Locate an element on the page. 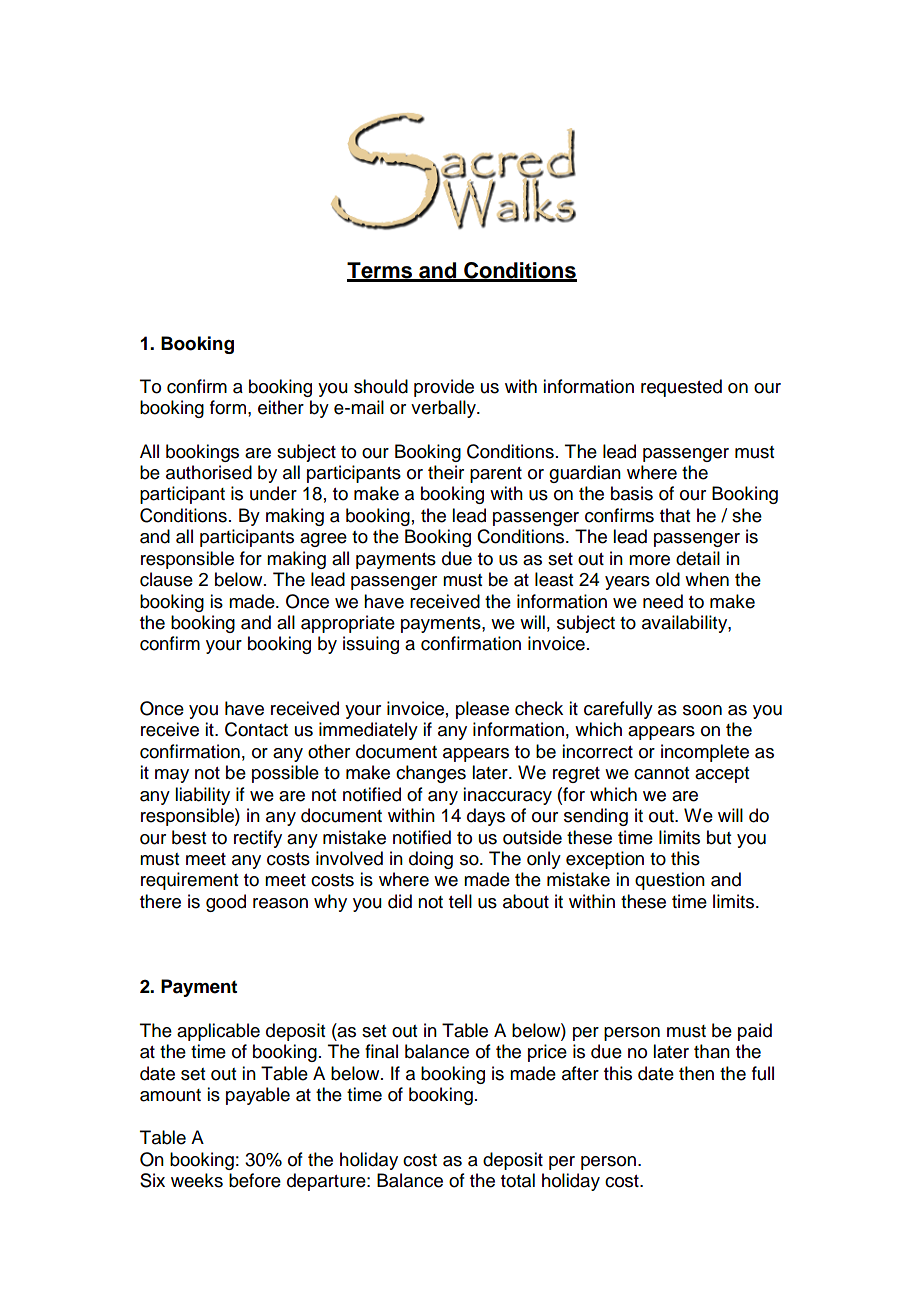 This image has width=924, height=1307. paid is located at coordinates (755, 1032).
